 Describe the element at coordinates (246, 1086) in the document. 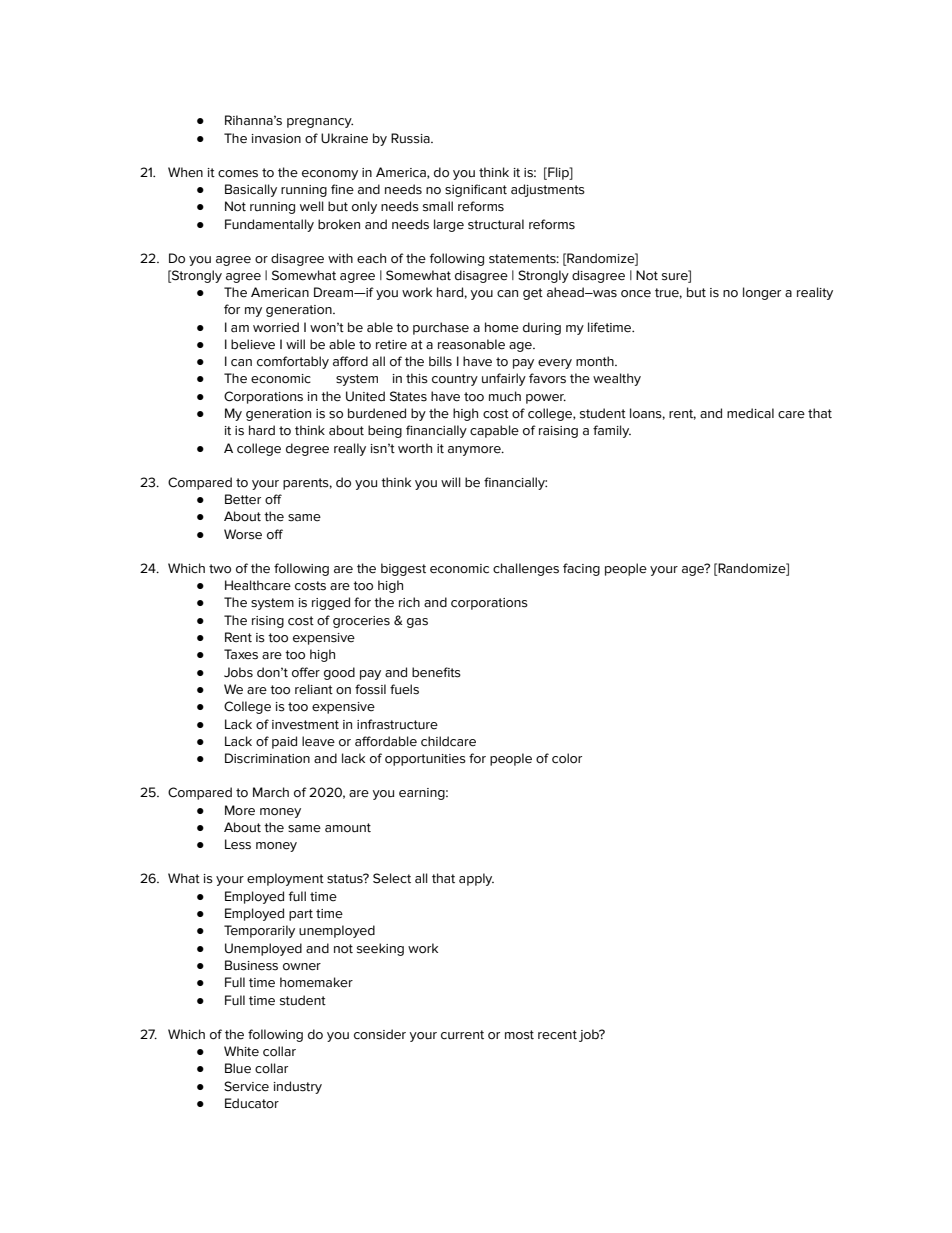

I see `Service` at that location.
